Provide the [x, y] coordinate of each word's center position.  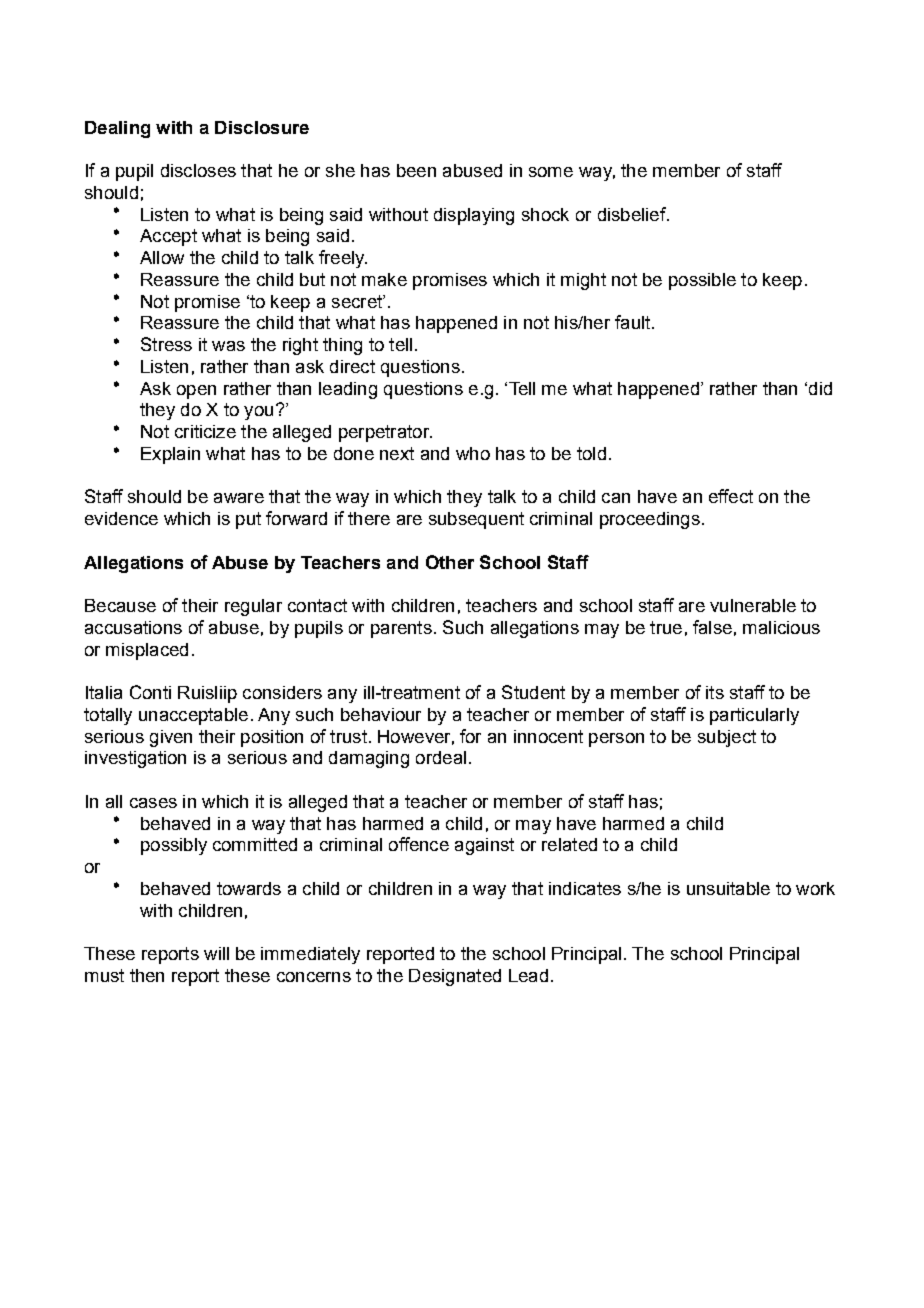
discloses [198, 170]
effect [731, 496]
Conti [150, 692]
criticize [205, 431]
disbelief [633, 214]
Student [533, 692]
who [473, 453]
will [216, 953]
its [715, 692]
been [416, 170]
